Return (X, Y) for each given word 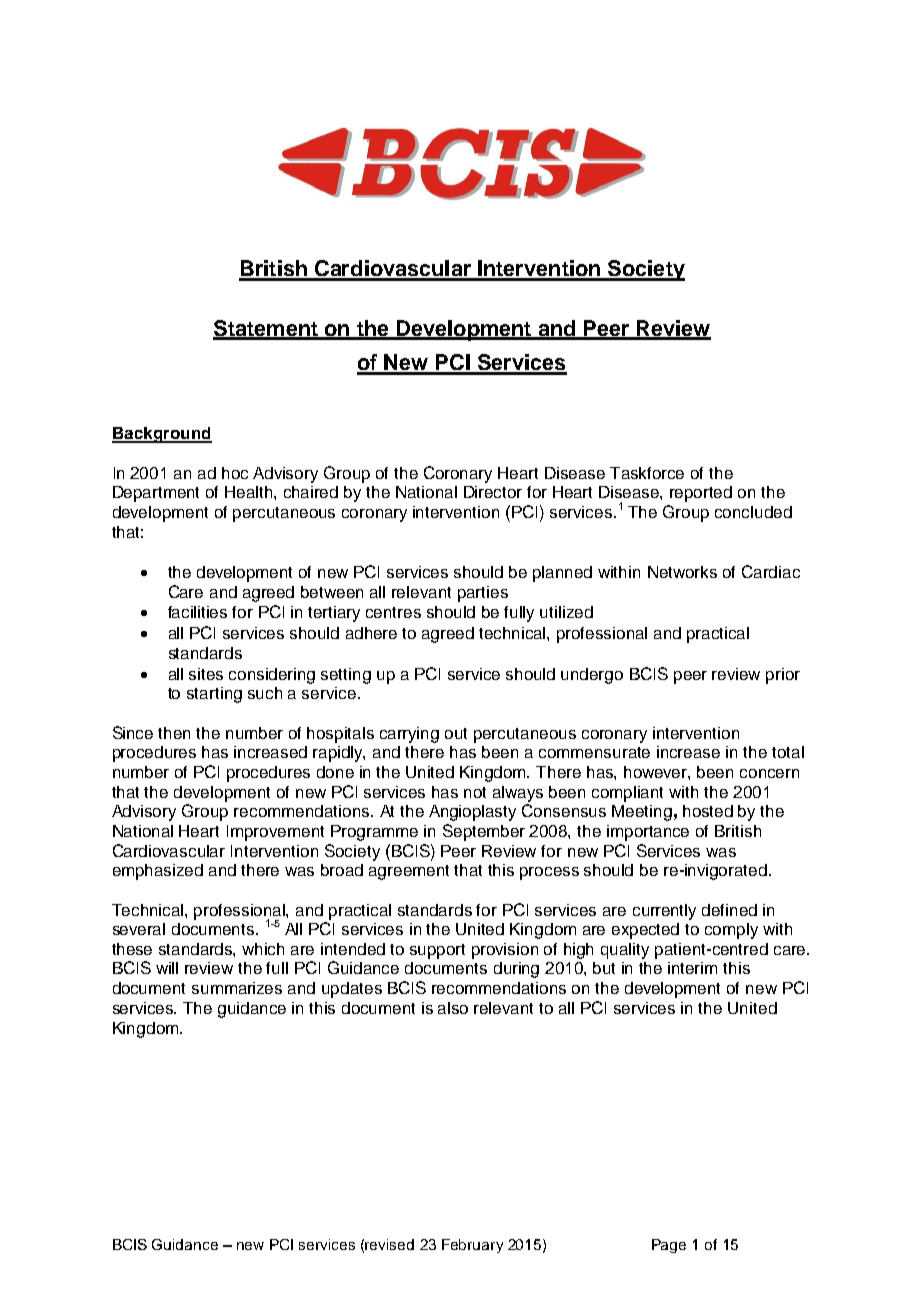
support (437, 951)
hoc (235, 473)
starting (214, 695)
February (472, 1246)
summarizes (237, 988)
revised (389, 1244)
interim (692, 968)
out (456, 733)
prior (783, 676)
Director (493, 492)
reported (701, 494)
